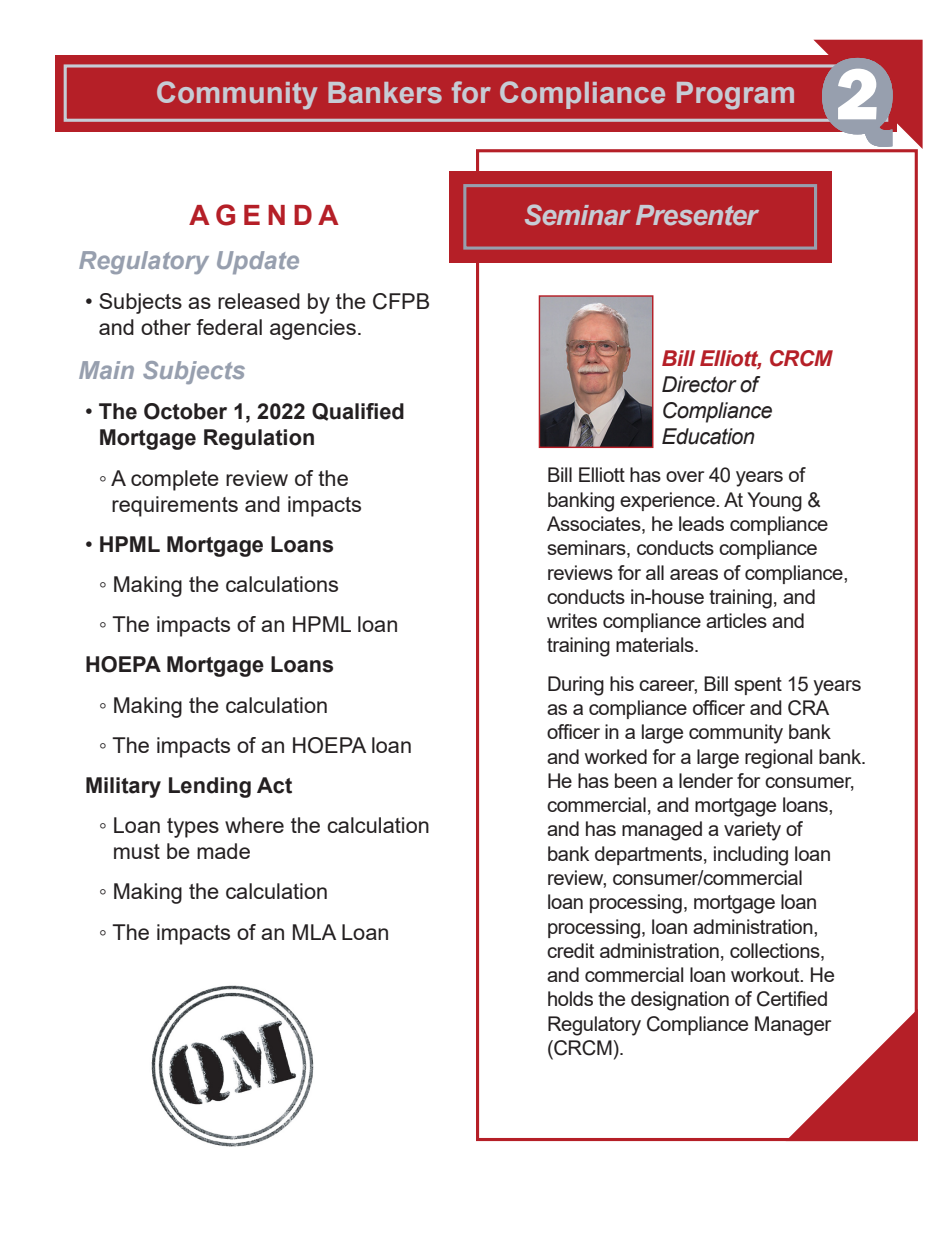 Image resolution: width=952 pixels, height=1233 pixels. I want to click on other, so click(166, 327).
